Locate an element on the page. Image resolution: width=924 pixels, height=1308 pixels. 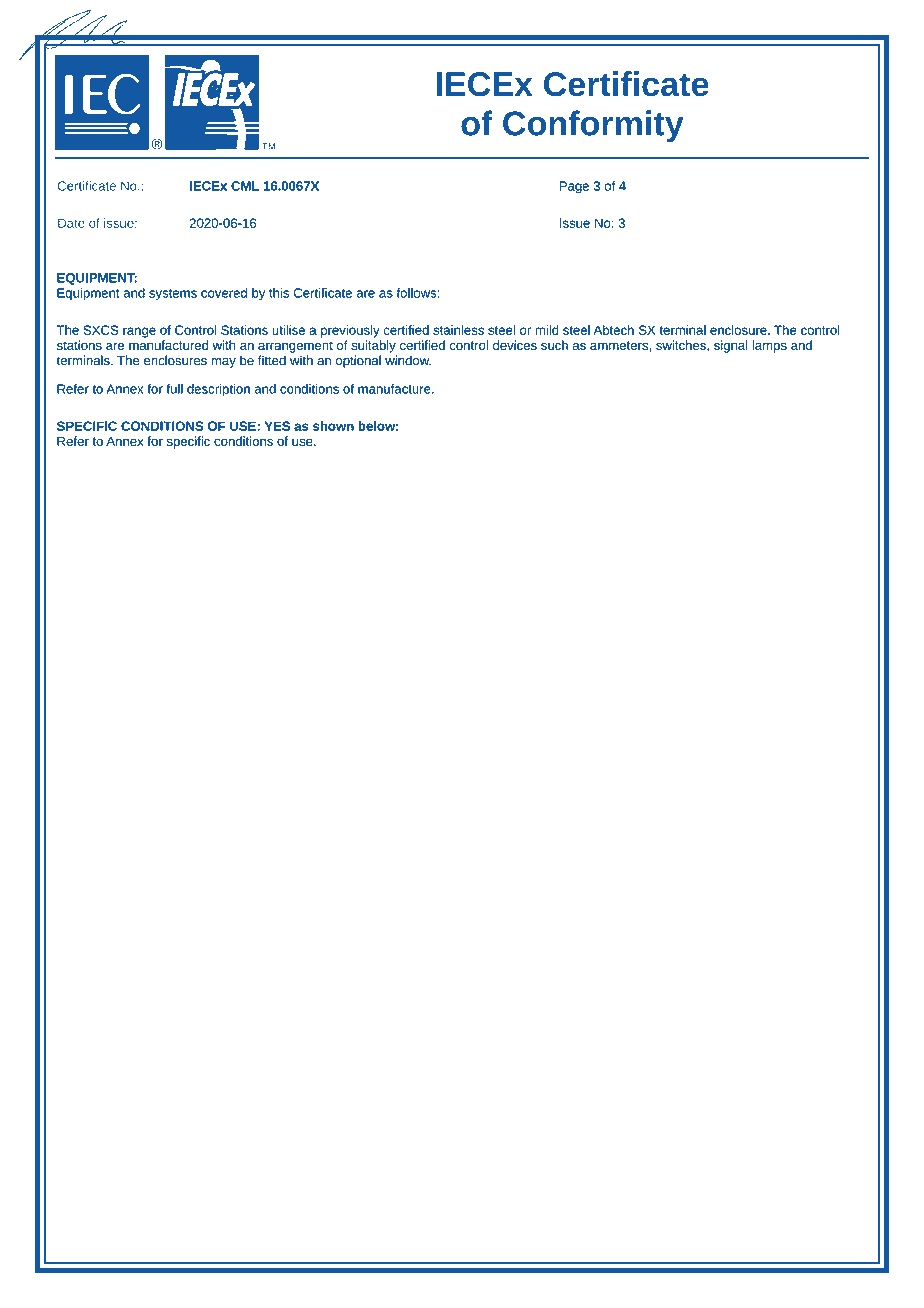
systems is located at coordinates (173, 295).
